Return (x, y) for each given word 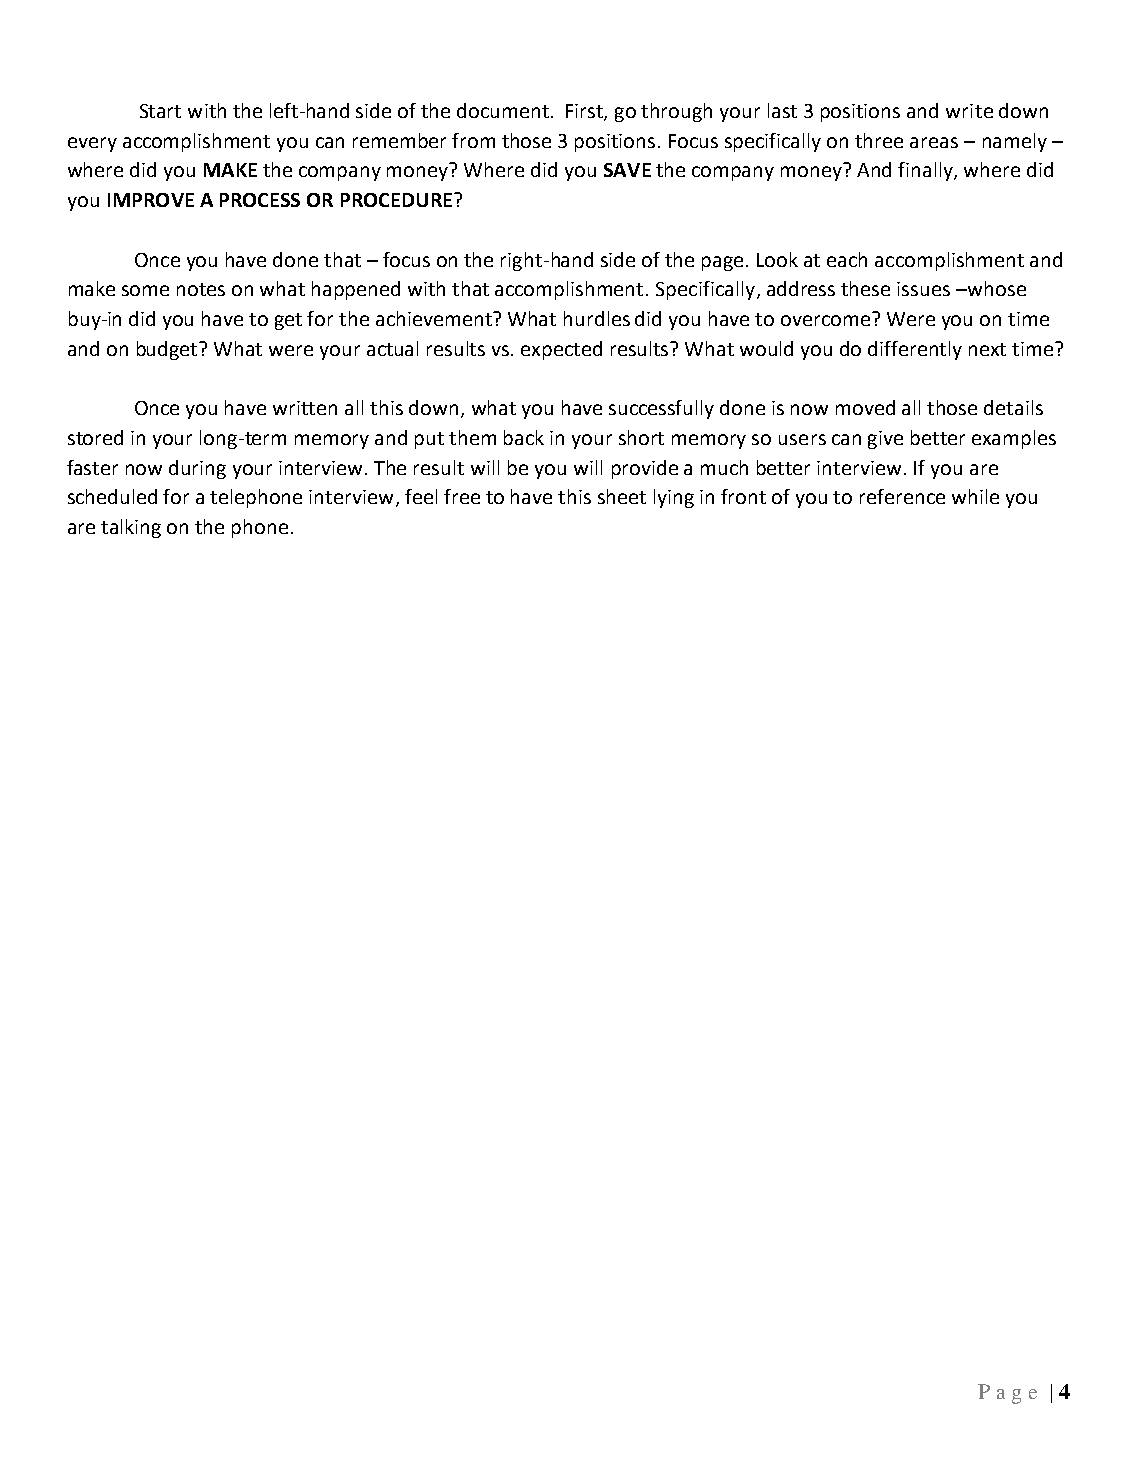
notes (201, 289)
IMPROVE (151, 200)
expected (561, 350)
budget (169, 350)
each (847, 259)
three (879, 140)
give (885, 440)
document (503, 110)
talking (131, 528)
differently (915, 350)
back (524, 437)
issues (923, 289)
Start (160, 111)
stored (95, 437)
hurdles (597, 318)
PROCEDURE (396, 200)
